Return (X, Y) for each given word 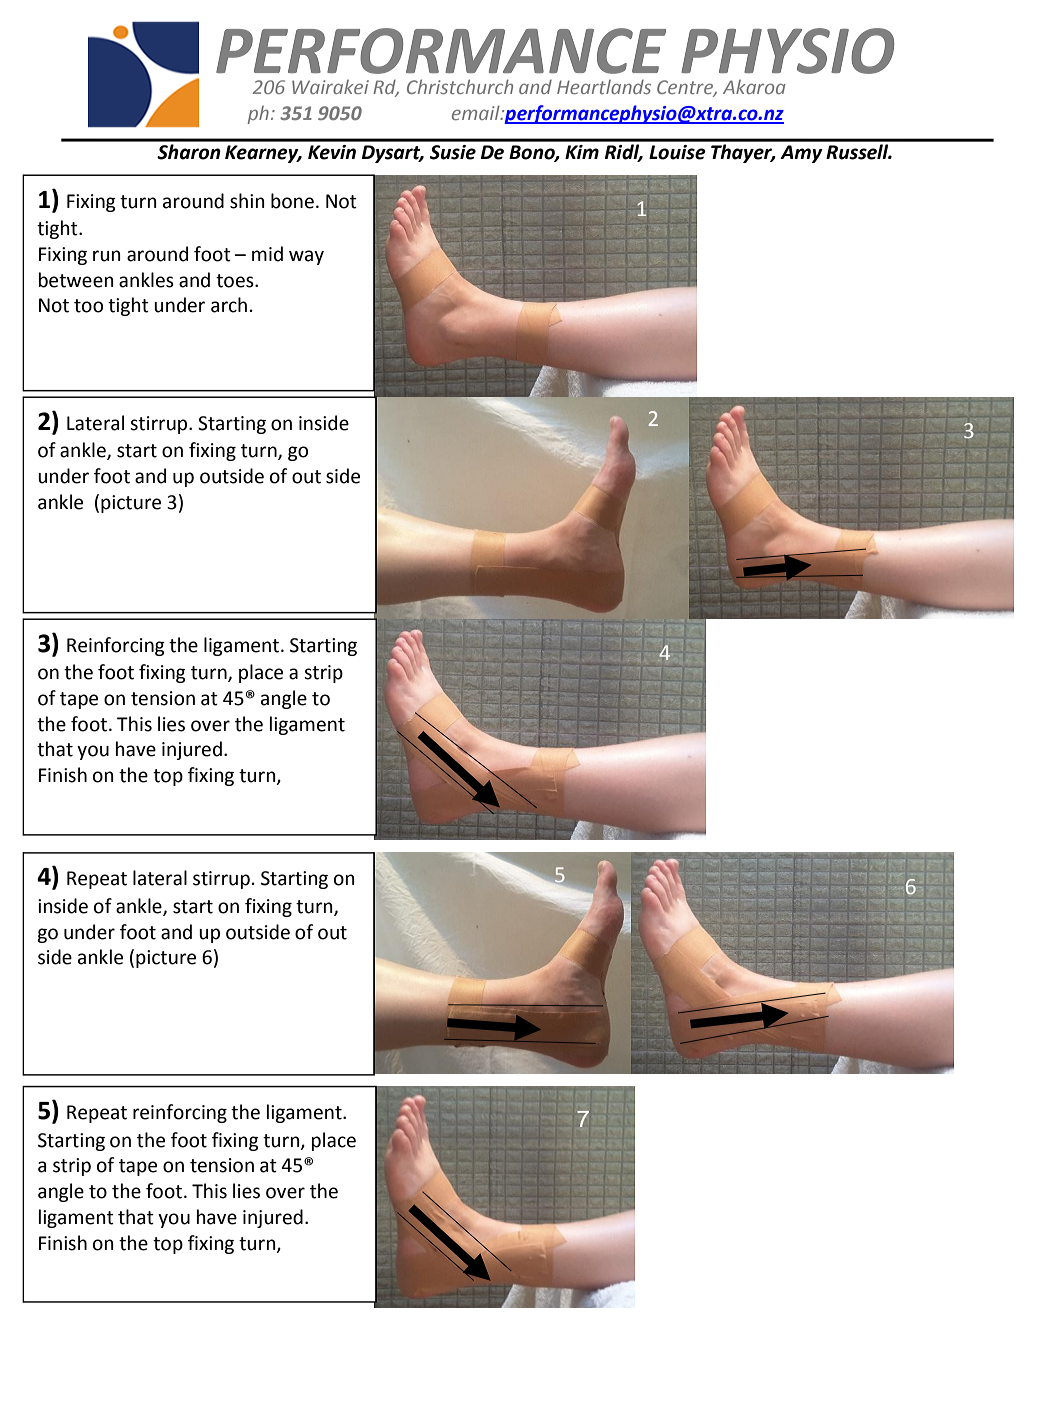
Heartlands (604, 86)
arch (229, 305)
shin (247, 201)
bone (292, 201)
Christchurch (460, 86)
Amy (801, 154)
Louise (677, 152)
